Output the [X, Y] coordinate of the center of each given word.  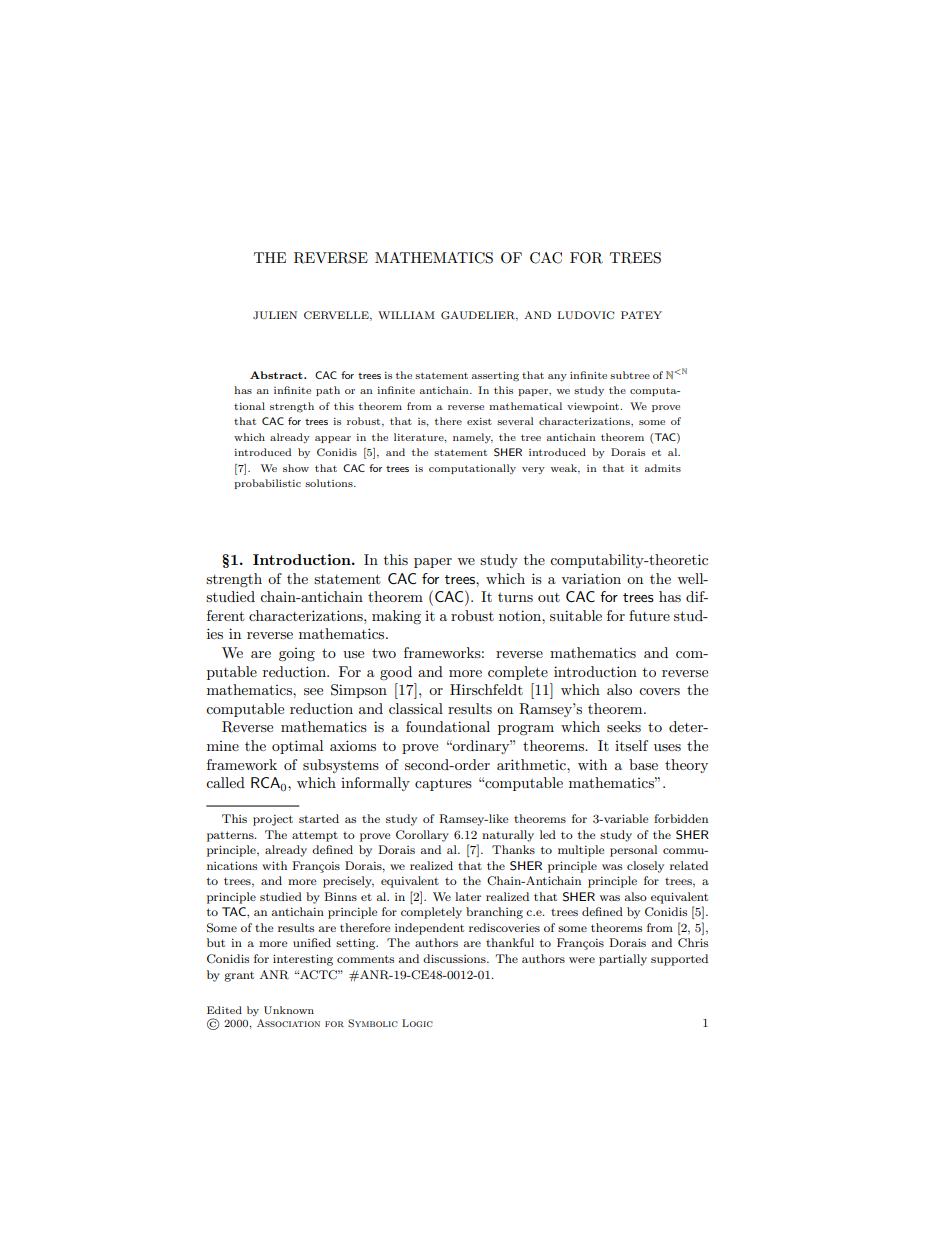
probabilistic [267, 484]
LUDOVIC [586, 315]
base [643, 764]
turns [515, 597]
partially [623, 960]
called [225, 782]
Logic [417, 1023]
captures [443, 785]
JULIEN [275, 315]
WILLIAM [406, 315]
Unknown [289, 1010]
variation [591, 578]
